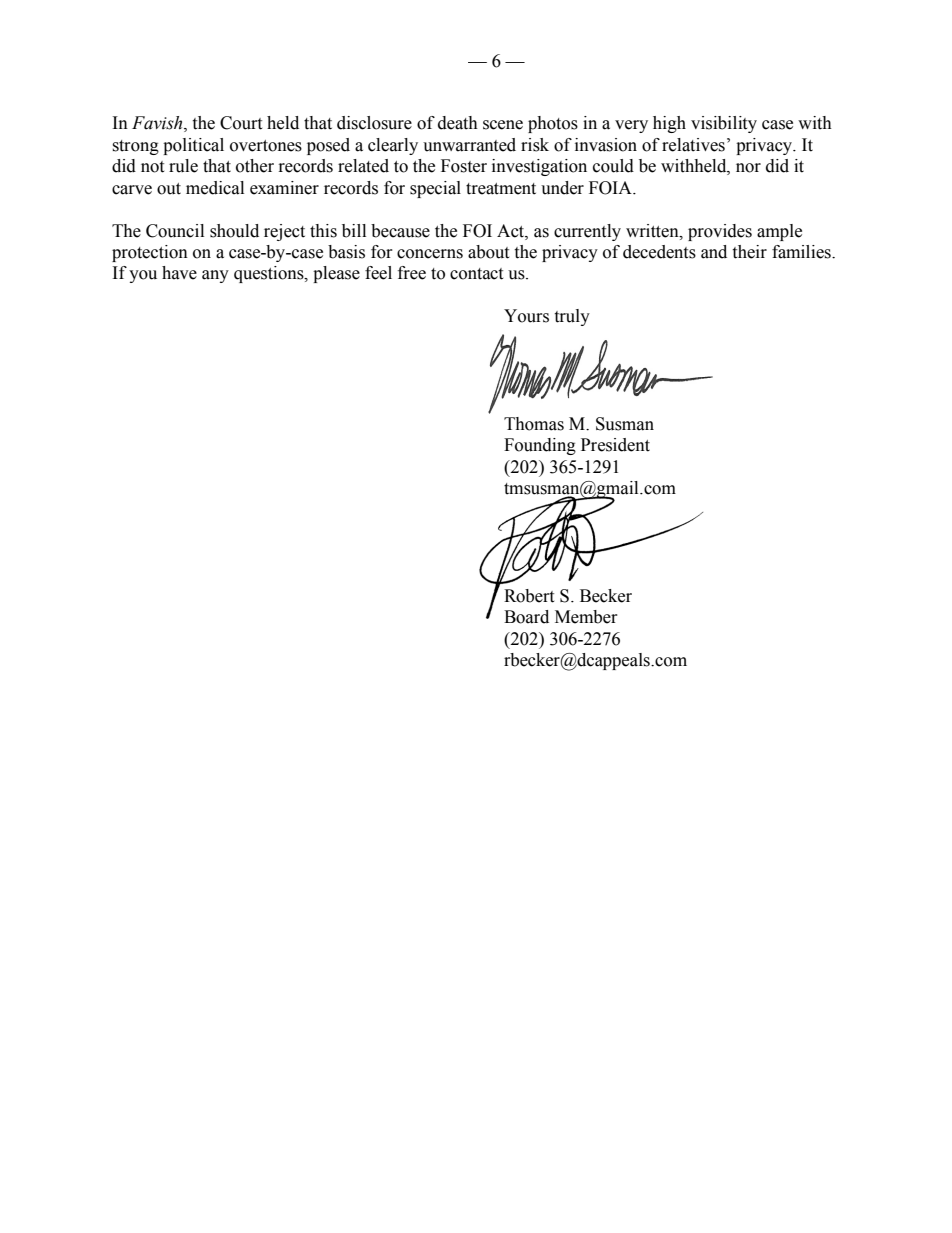 The height and width of the image is (1233, 952). I want to click on and, so click(714, 252).
